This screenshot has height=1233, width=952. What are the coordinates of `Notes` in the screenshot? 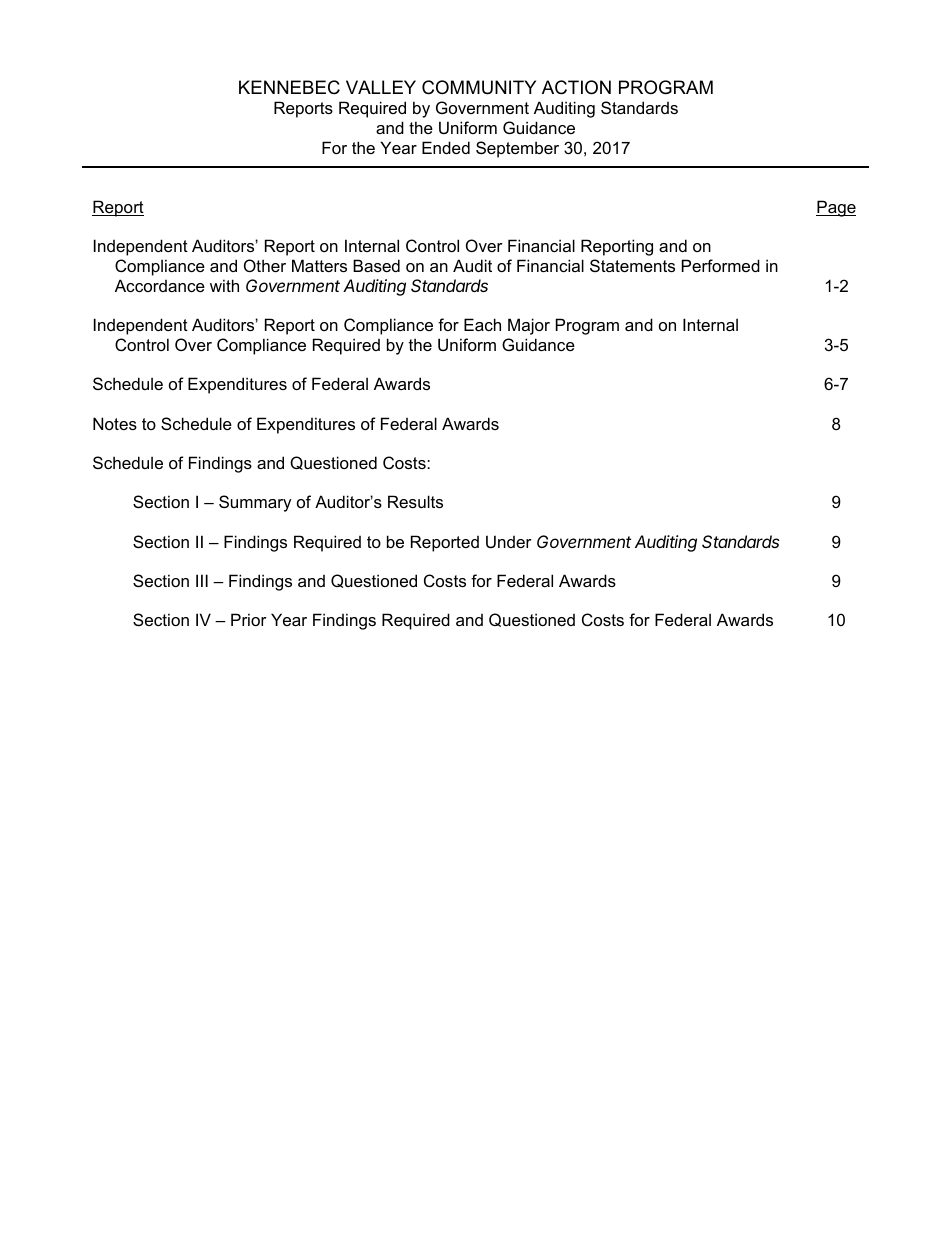 It's located at (115, 423).
